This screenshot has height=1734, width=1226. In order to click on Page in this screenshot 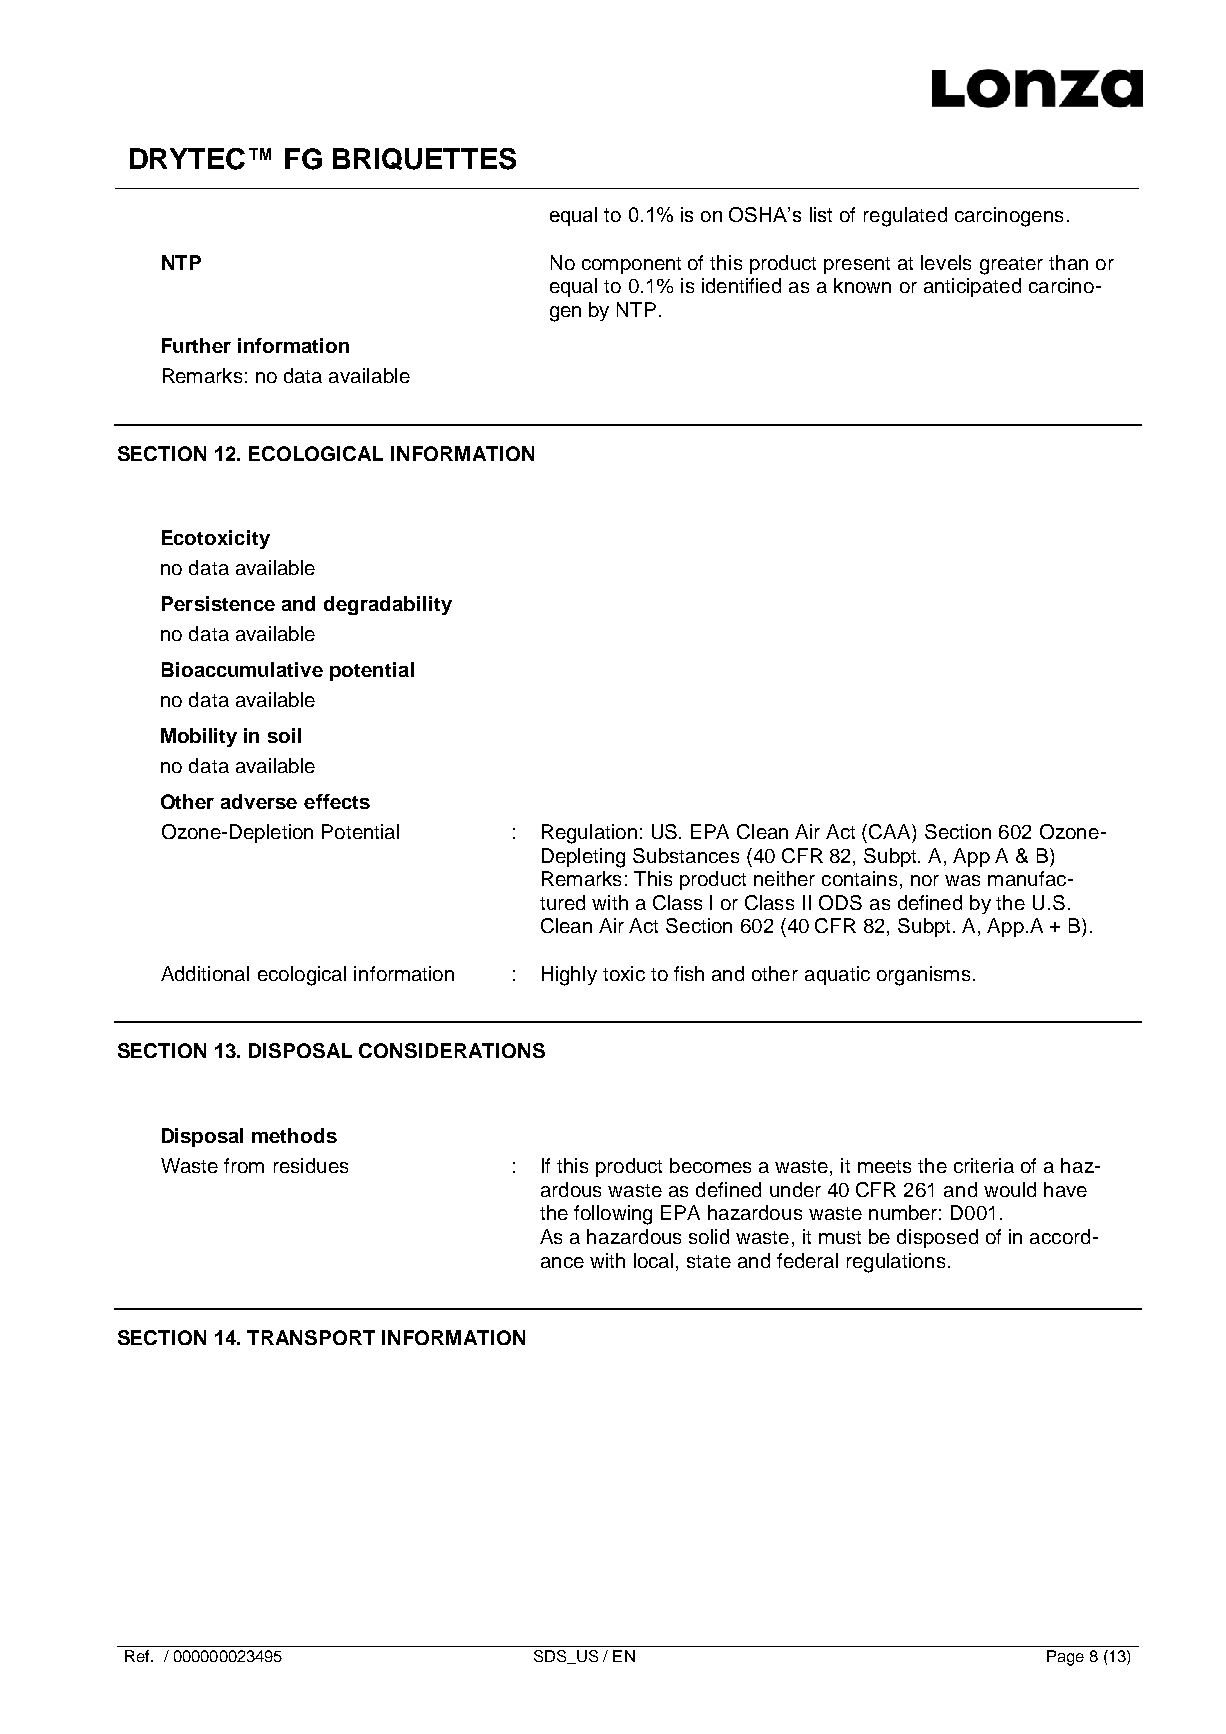, I will do `click(1065, 1658)`.
